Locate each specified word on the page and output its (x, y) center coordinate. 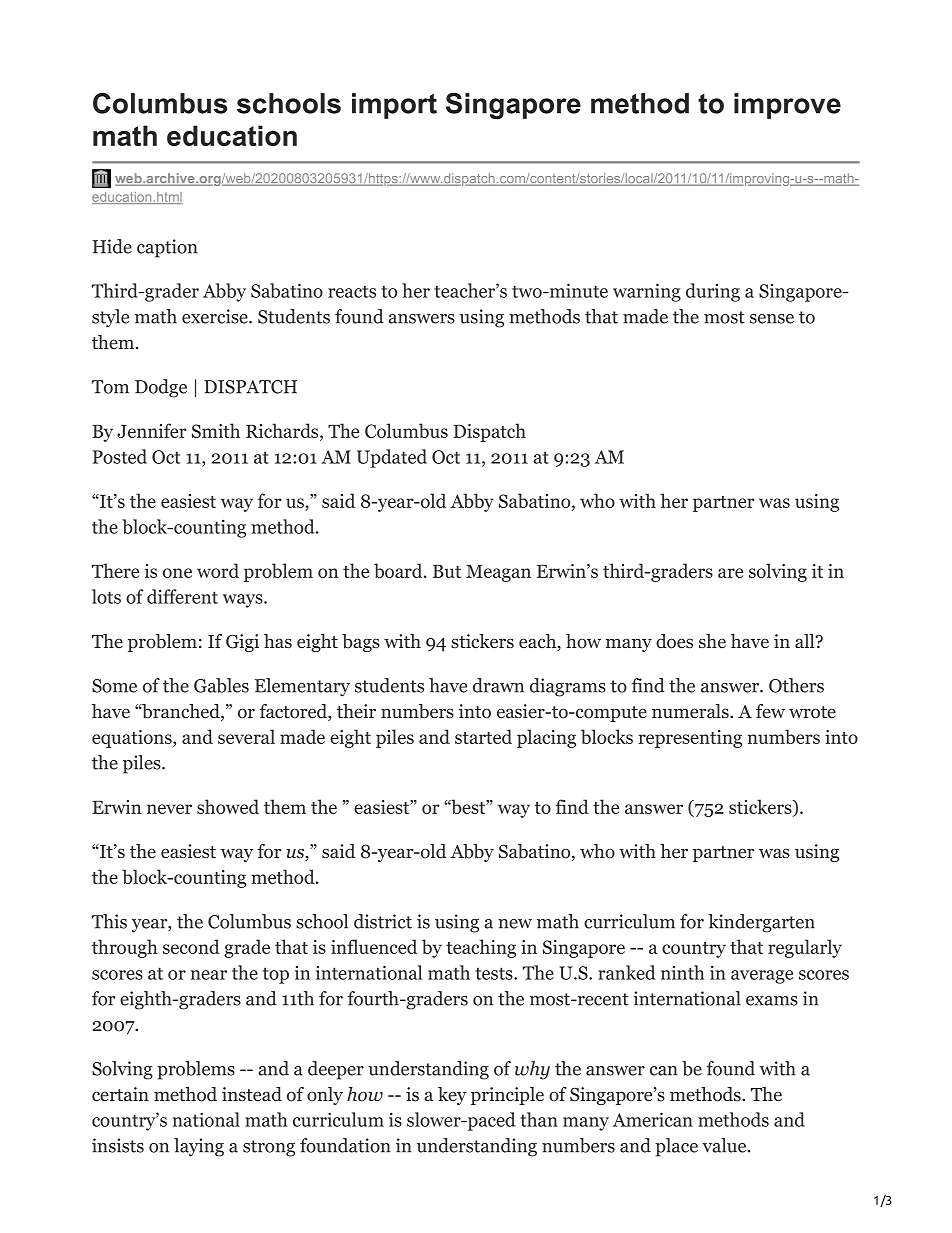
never (169, 809)
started (483, 736)
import (394, 106)
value (724, 1145)
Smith (216, 430)
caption (167, 248)
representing (690, 739)
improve (787, 106)
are (730, 573)
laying (199, 1147)
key (452, 1096)
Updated (392, 458)
